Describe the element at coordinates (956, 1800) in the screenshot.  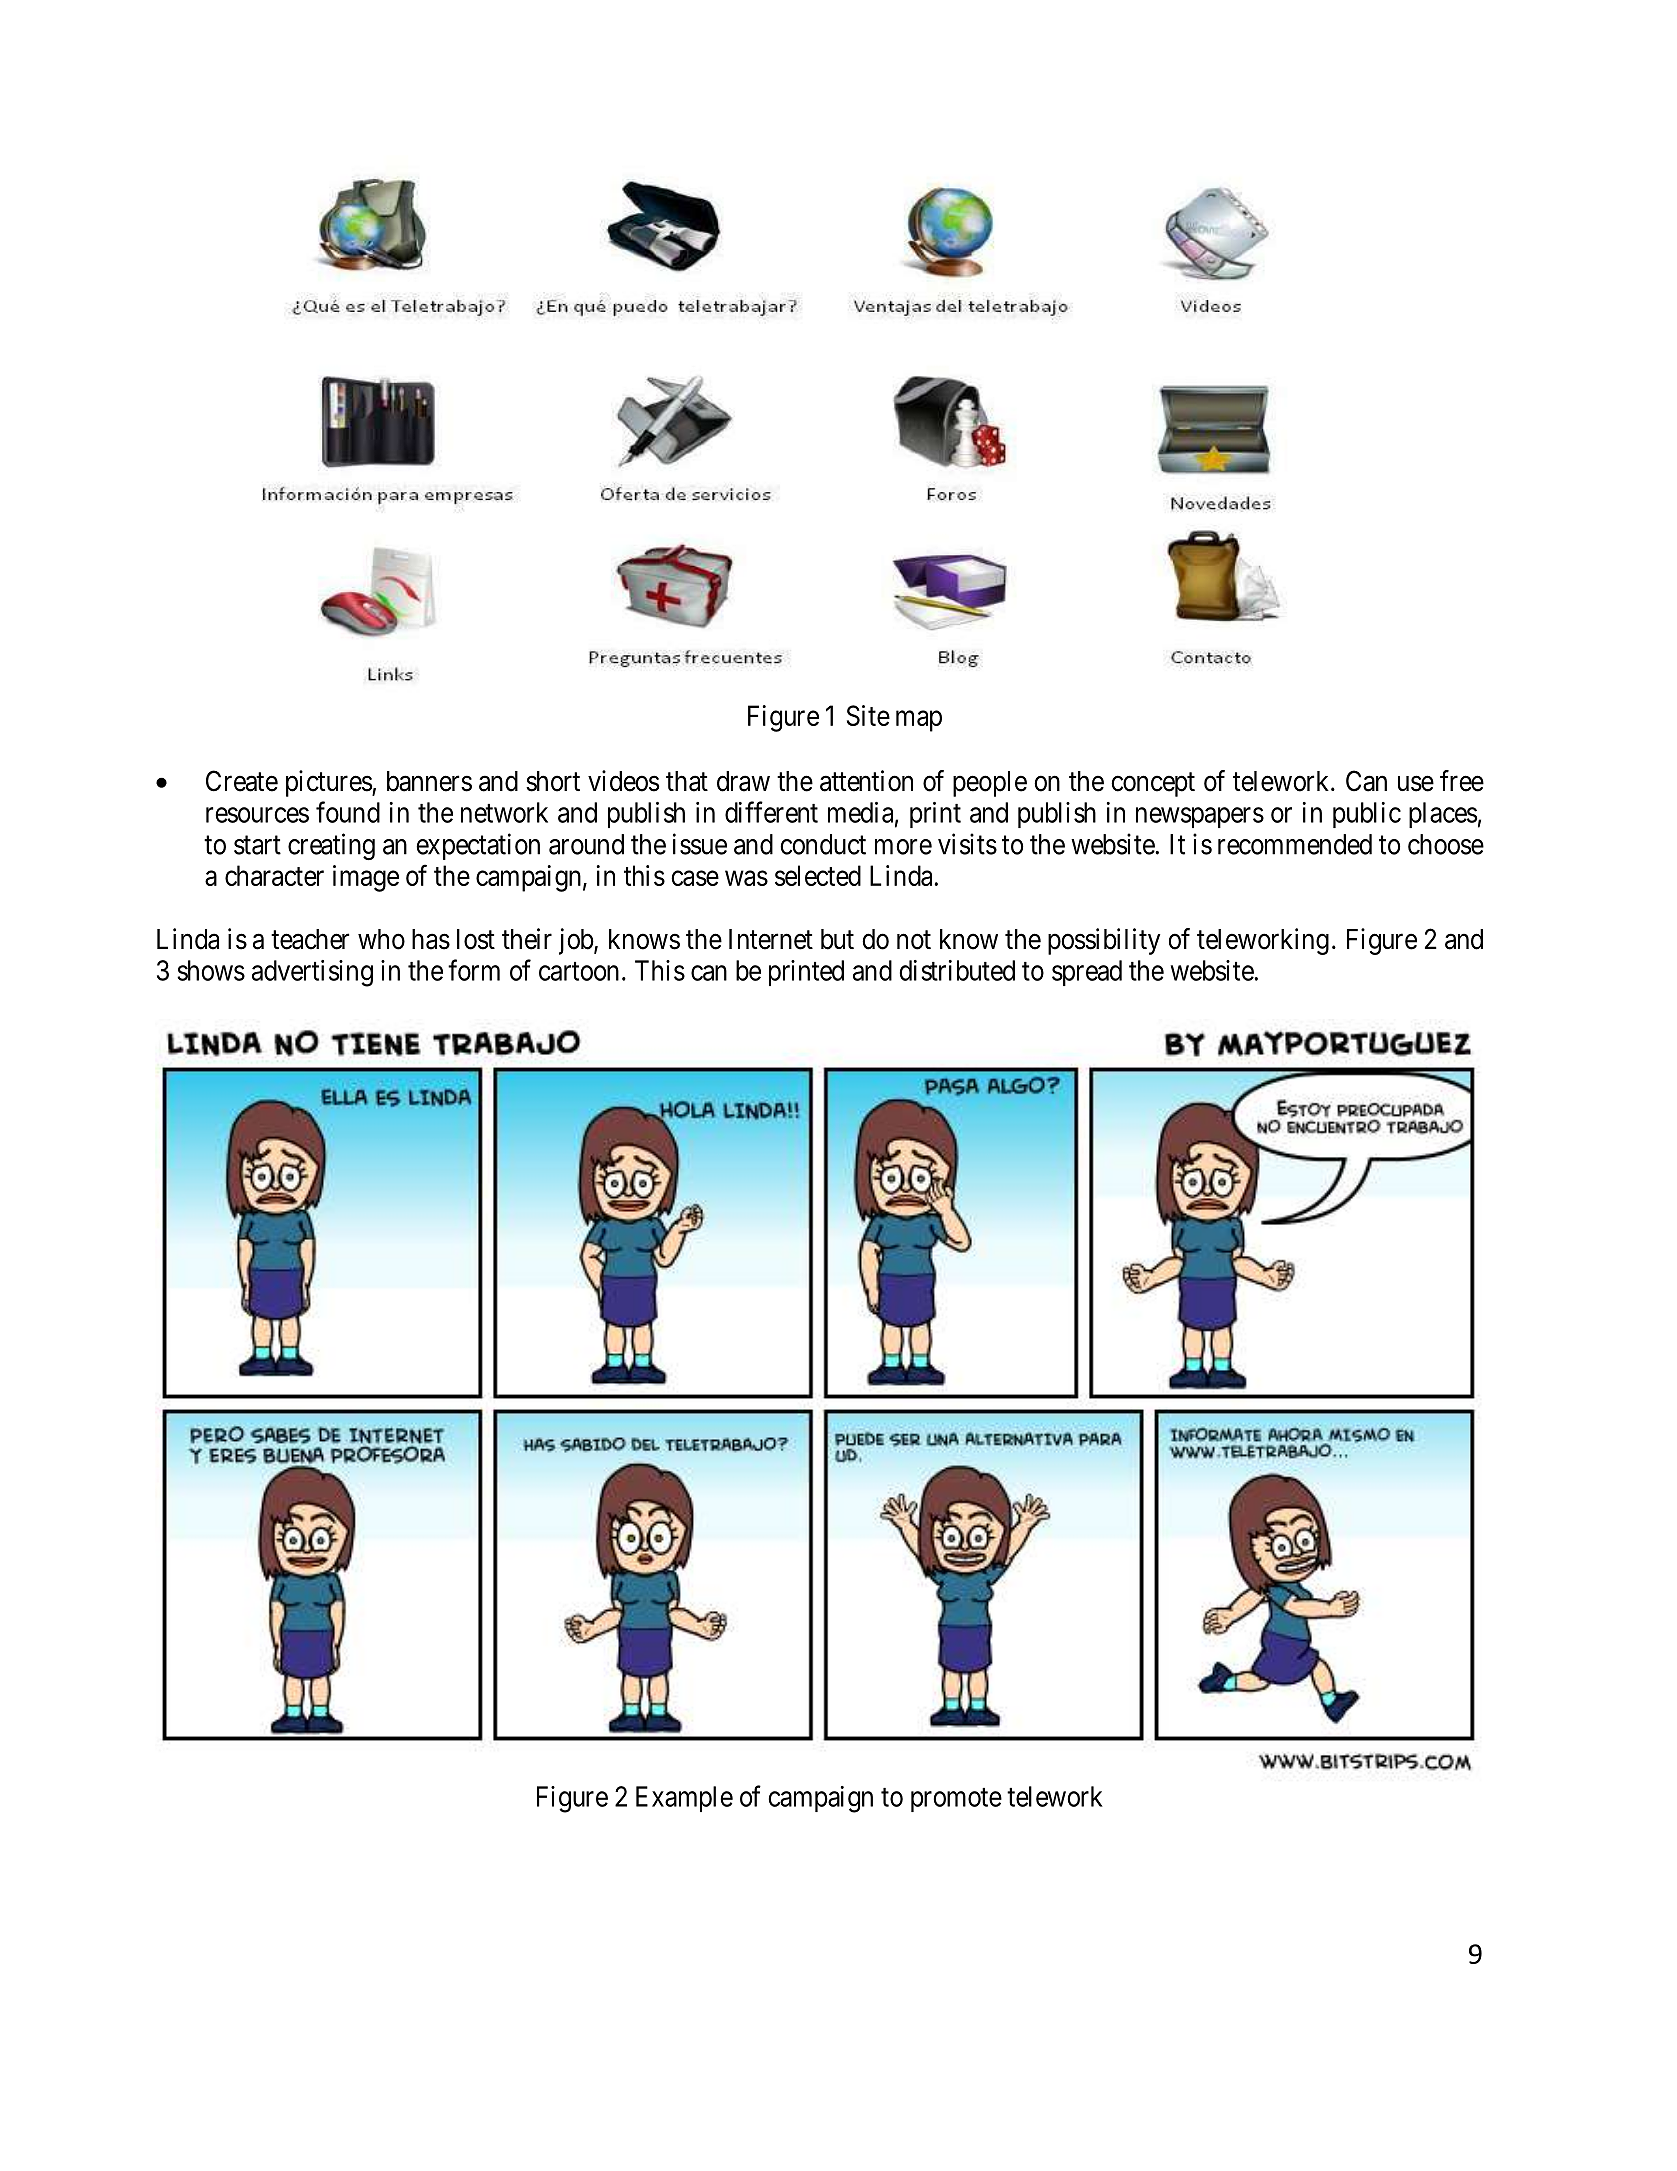
I see `promote` at that location.
